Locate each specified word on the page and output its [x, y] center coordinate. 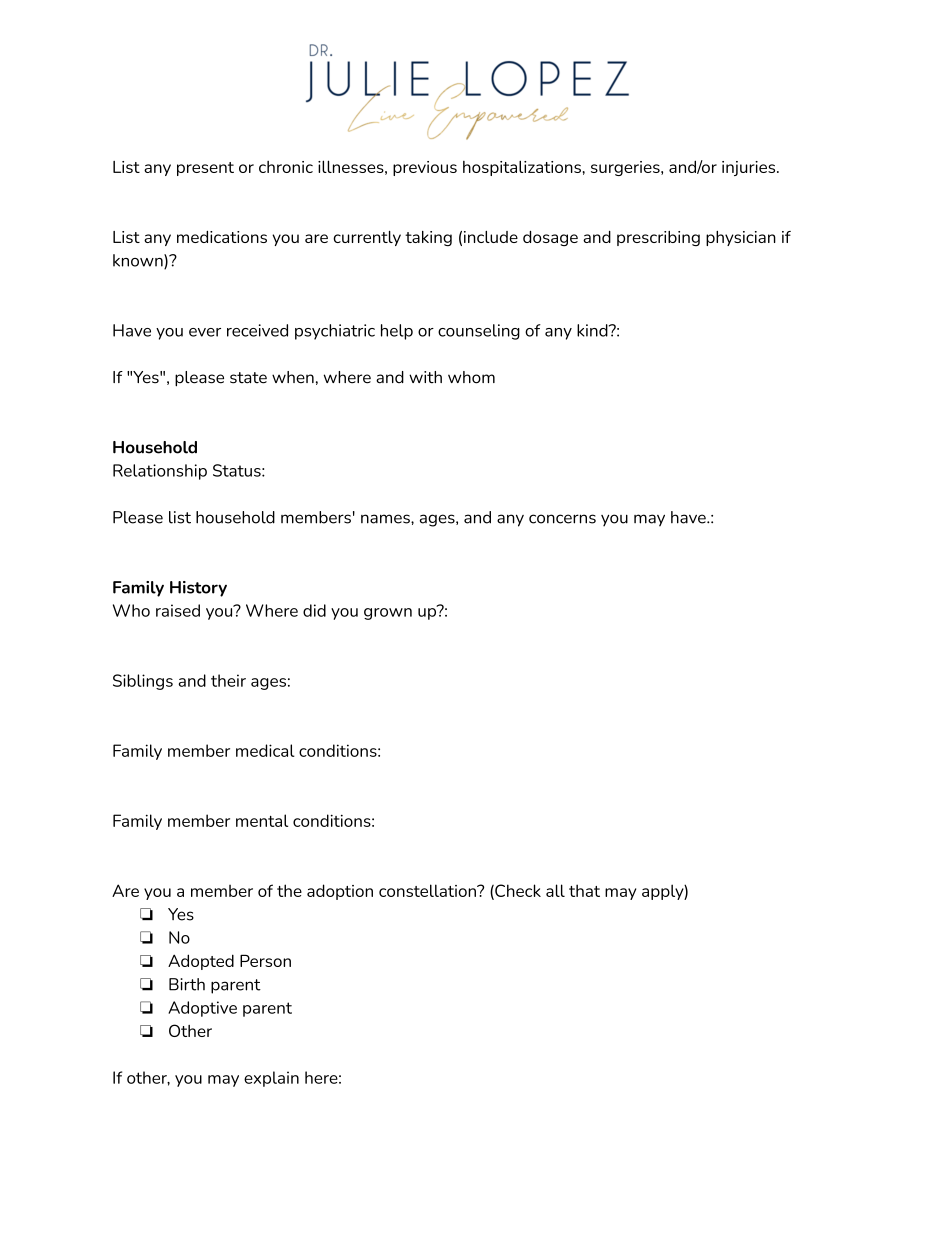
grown [388, 614]
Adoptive [202, 1009]
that [584, 890]
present [205, 169]
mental [262, 820]
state [248, 378]
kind [593, 330]
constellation [428, 890]
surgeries [626, 168]
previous [425, 168]
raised [178, 610]
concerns [562, 519]
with [425, 377]
